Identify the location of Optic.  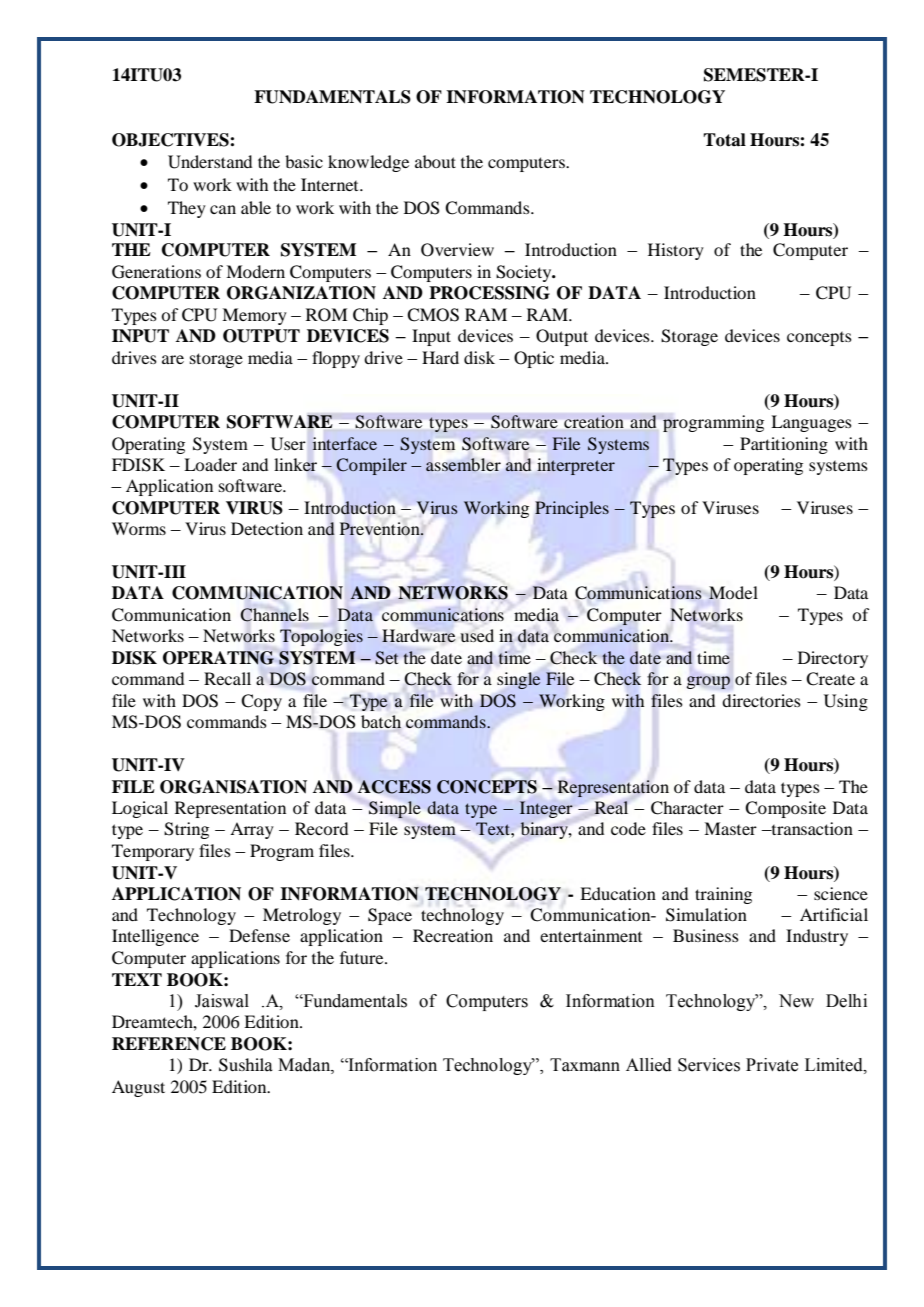
(534, 359).
